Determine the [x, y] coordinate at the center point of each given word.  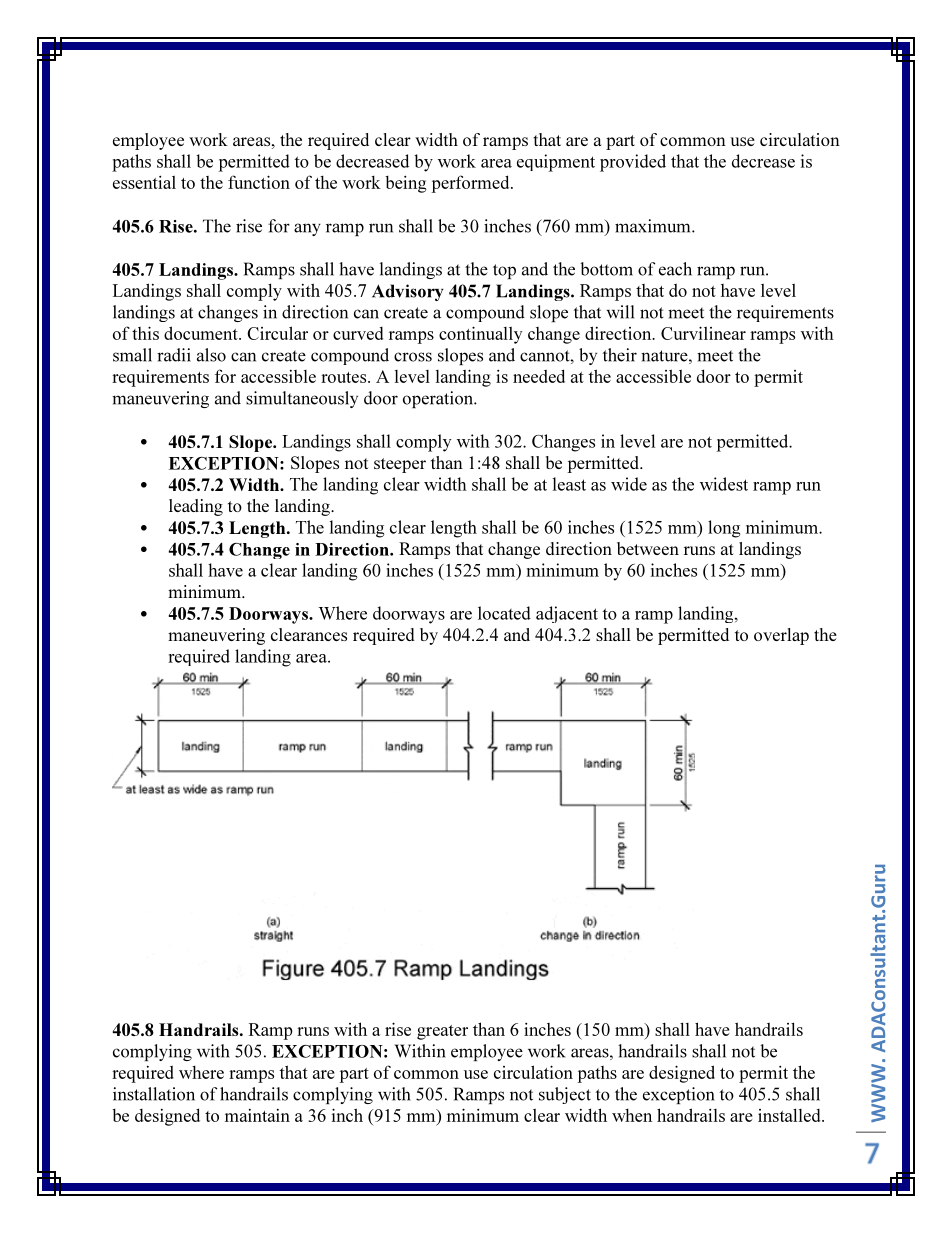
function [259, 182]
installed [790, 1115]
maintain [257, 1115]
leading [196, 507]
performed [471, 184]
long [724, 529]
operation [439, 399]
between [648, 548]
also [211, 355]
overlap [781, 636]
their [620, 355]
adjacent [567, 614]
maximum [654, 226]
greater [442, 1032]
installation [154, 1094]
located [504, 613]
